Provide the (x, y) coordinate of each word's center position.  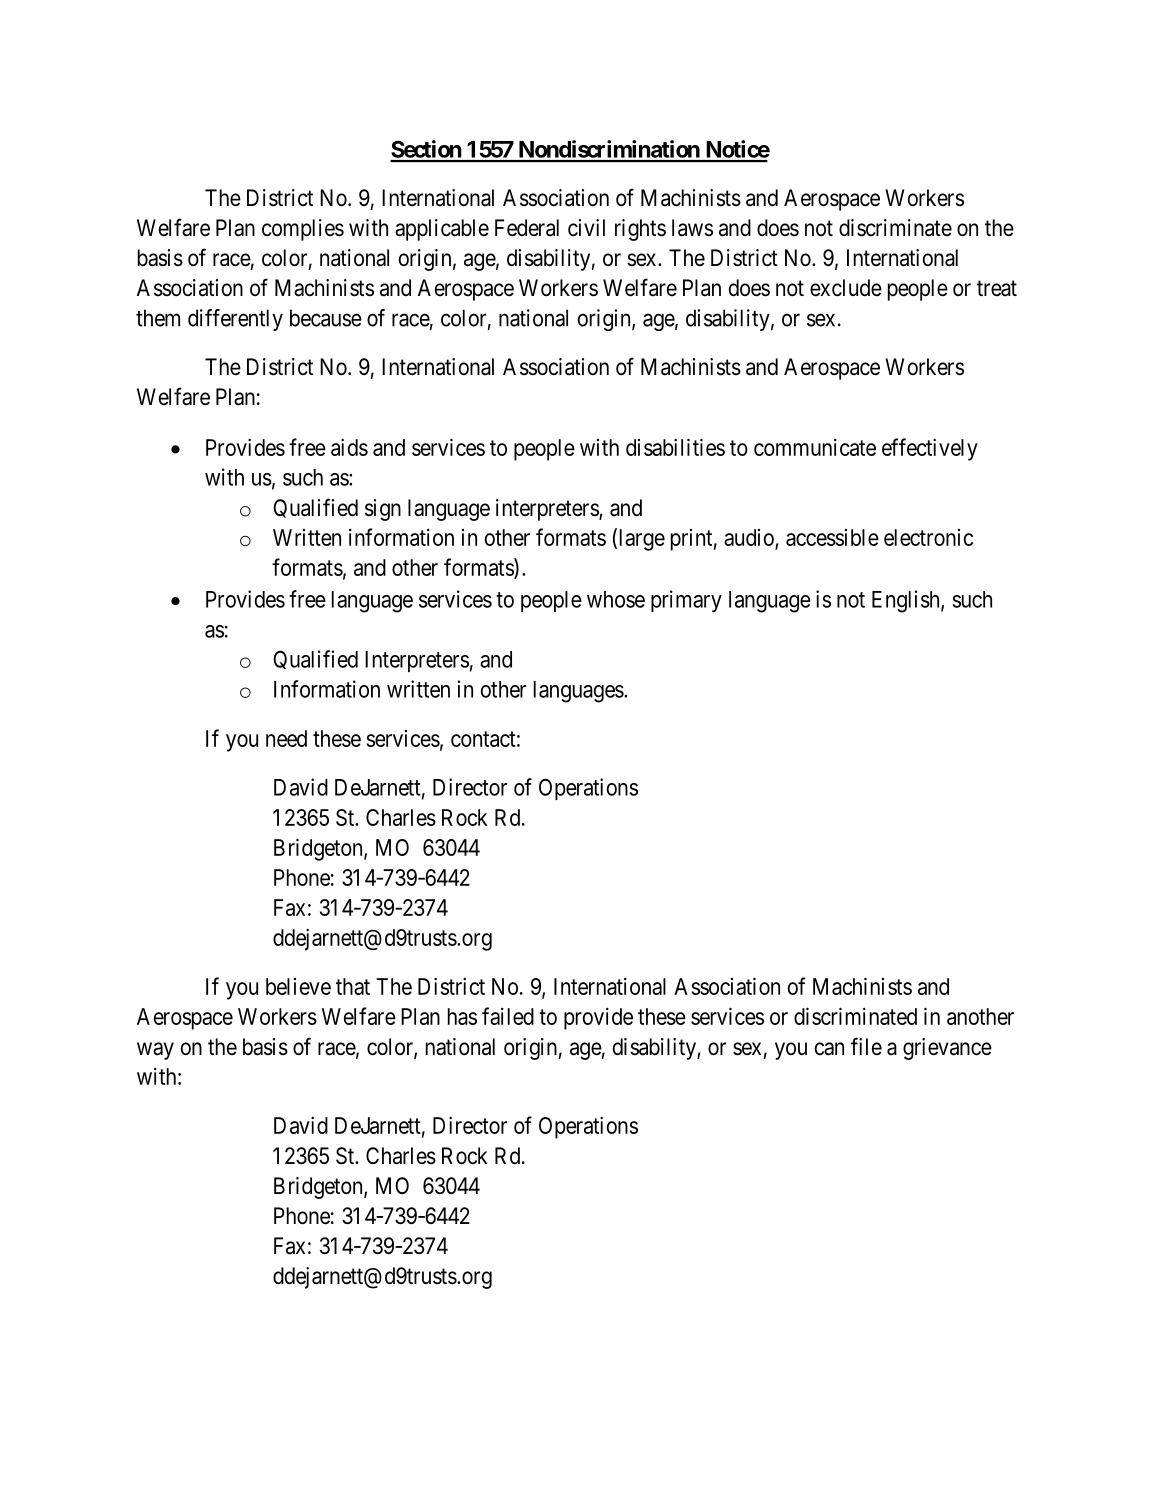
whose (616, 599)
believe (298, 986)
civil (586, 228)
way (155, 1051)
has (462, 1016)
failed (508, 1016)
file (866, 1046)
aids (349, 447)
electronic (928, 537)
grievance (947, 1049)
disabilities (675, 447)
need (286, 738)
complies (303, 230)
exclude (846, 288)
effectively (930, 449)
